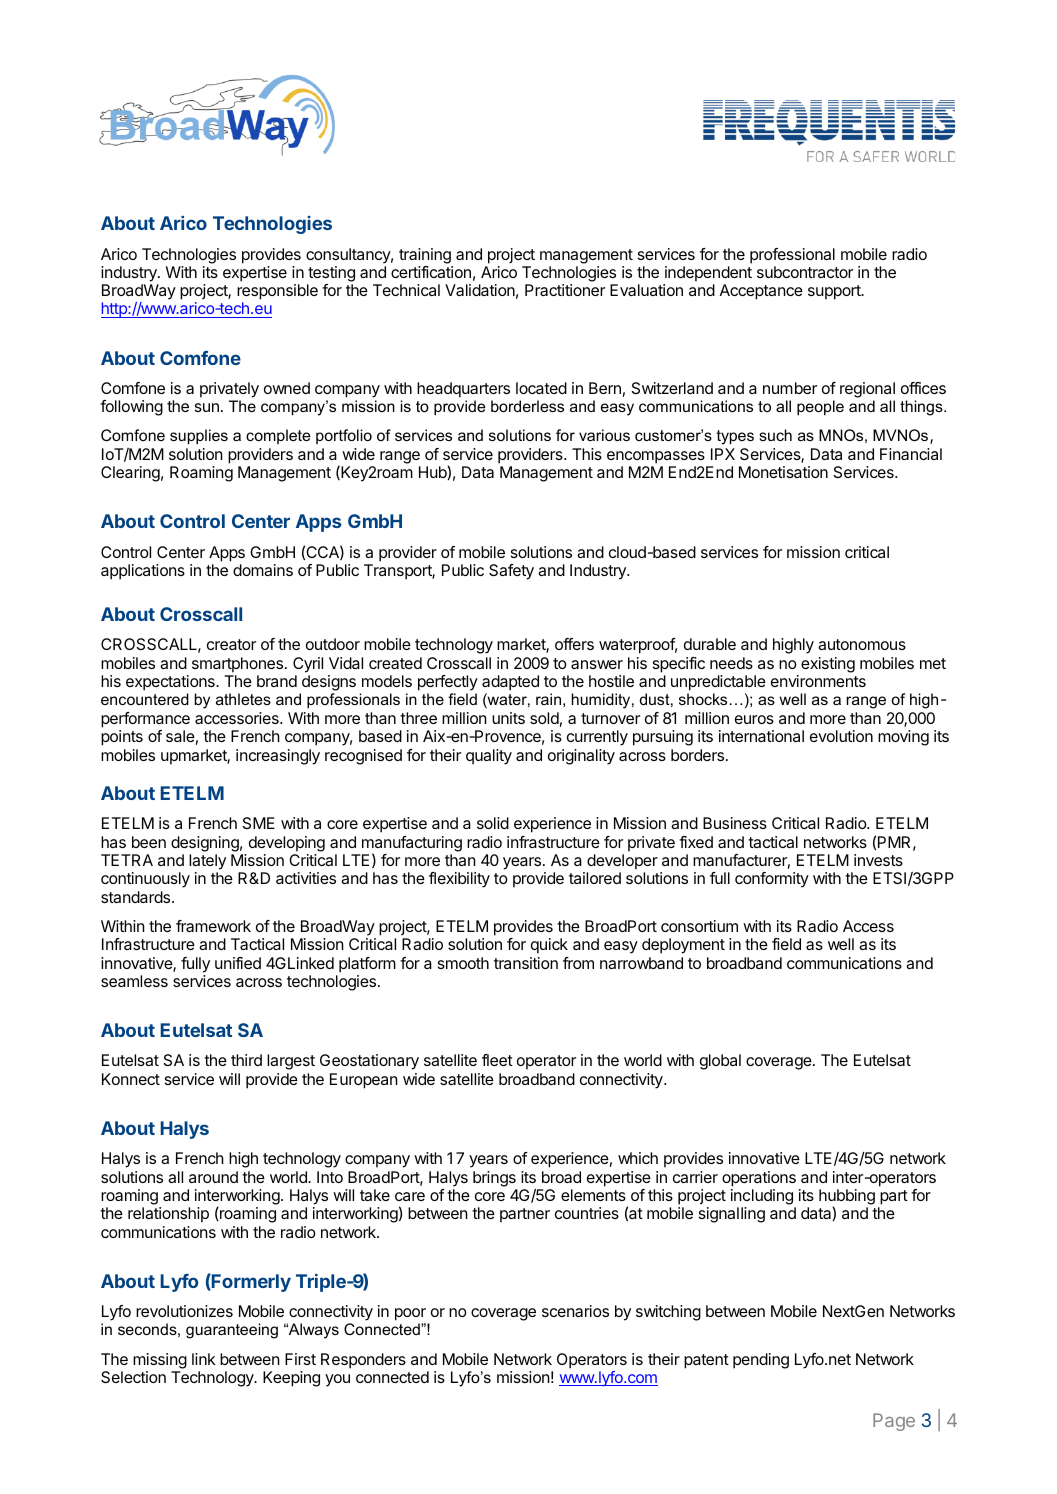 The height and width of the document is (1494, 1057). I want to click on support, so click(835, 292).
